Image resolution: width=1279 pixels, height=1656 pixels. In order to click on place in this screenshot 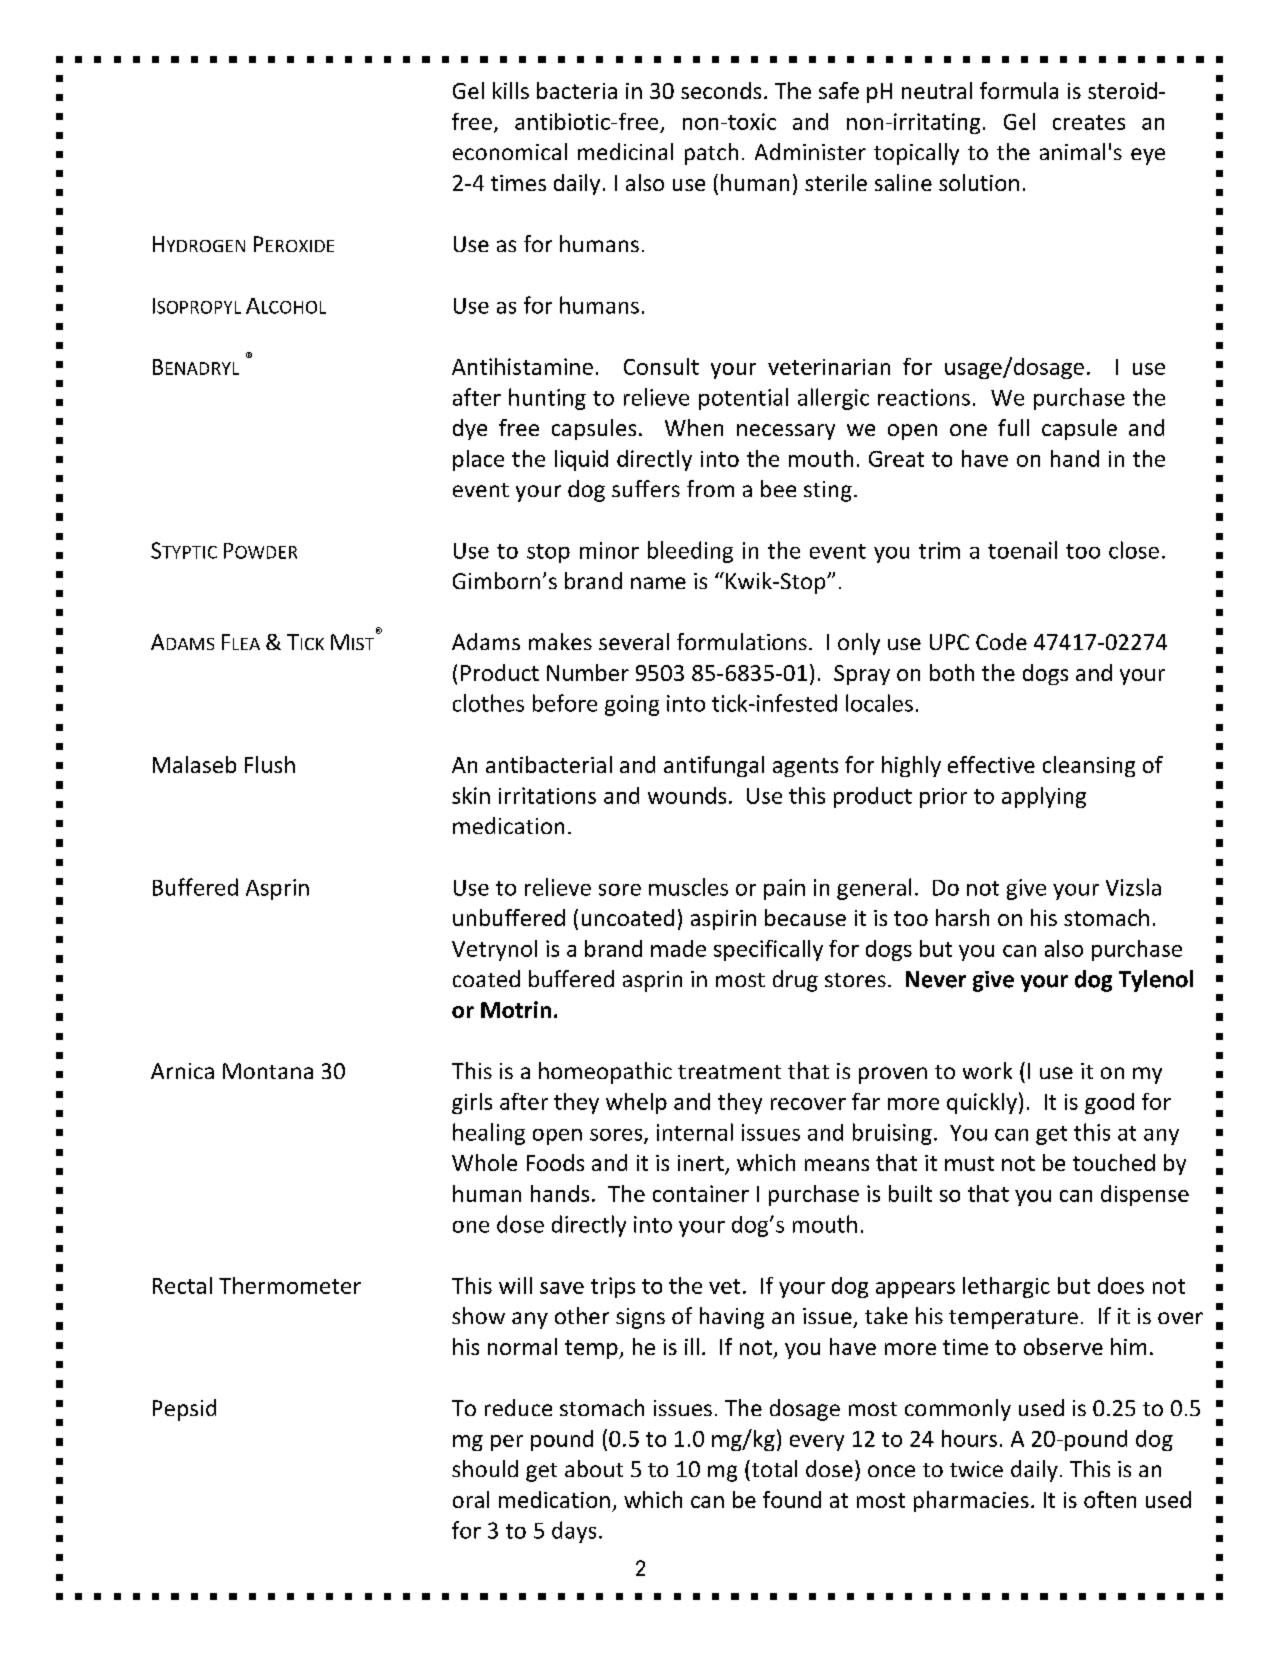, I will do `click(478, 460)`.
